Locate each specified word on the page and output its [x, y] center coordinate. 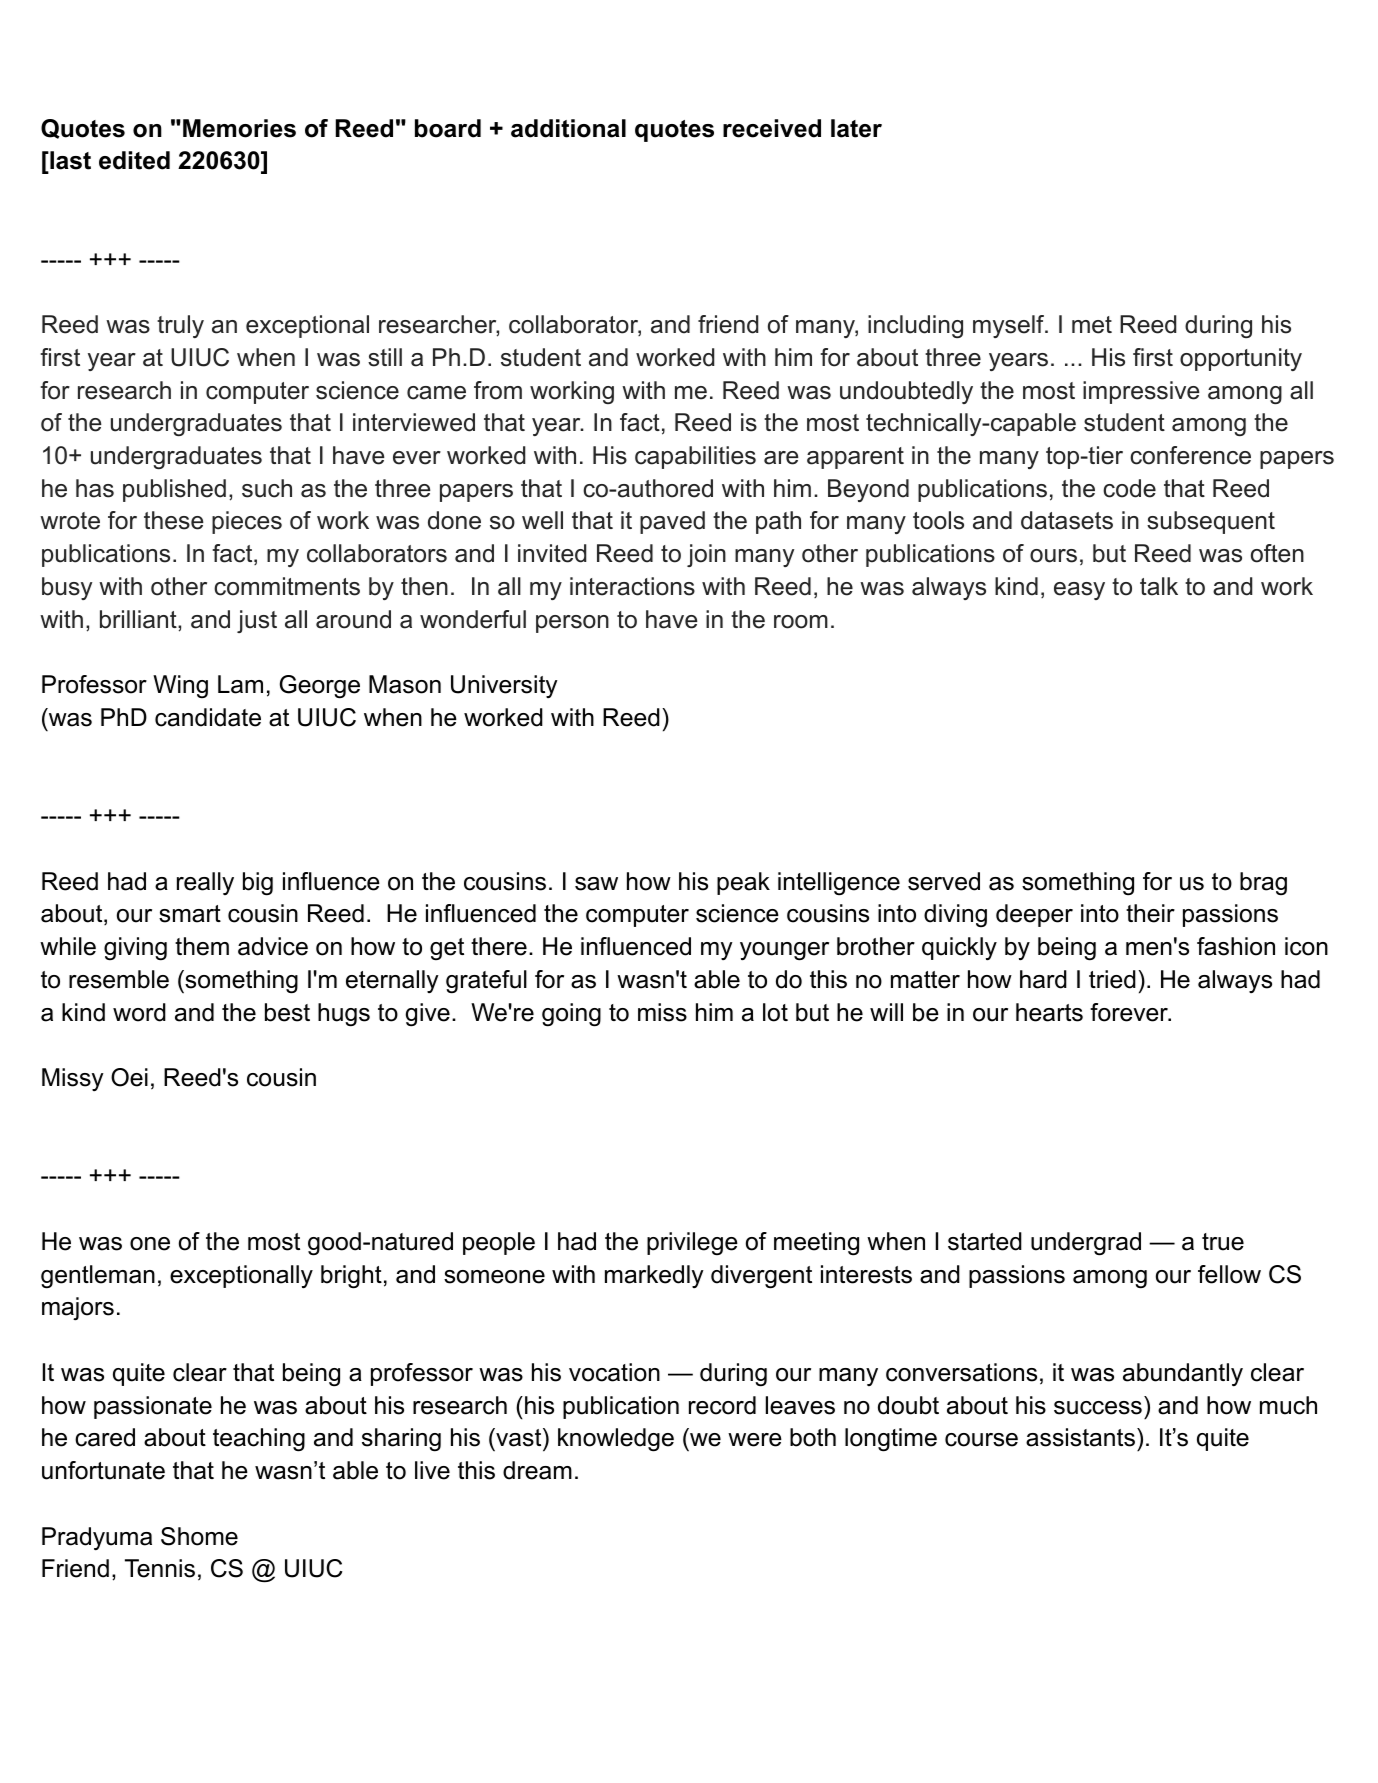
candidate [208, 717]
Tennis [160, 1568]
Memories [239, 128]
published [174, 490]
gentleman [98, 1277]
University [504, 686]
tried [1112, 979]
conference [1190, 455]
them [202, 946]
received [772, 128]
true [1223, 1242]
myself [1010, 326]
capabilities [695, 457]
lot [775, 1012]
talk [1159, 586]
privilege [692, 1243]
